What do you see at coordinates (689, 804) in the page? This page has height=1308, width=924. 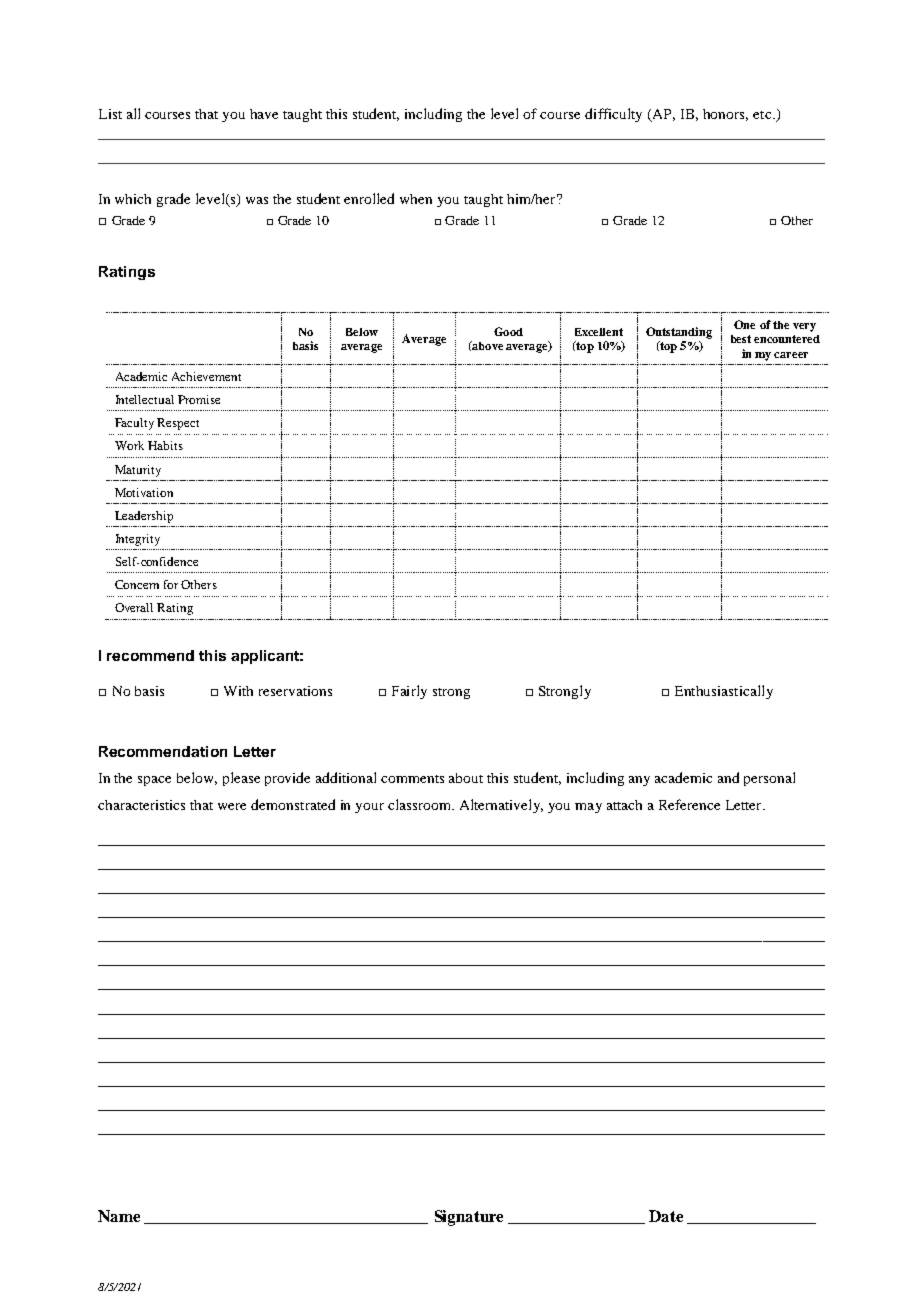 I see `Reference` at bounding box center [689, 804].
